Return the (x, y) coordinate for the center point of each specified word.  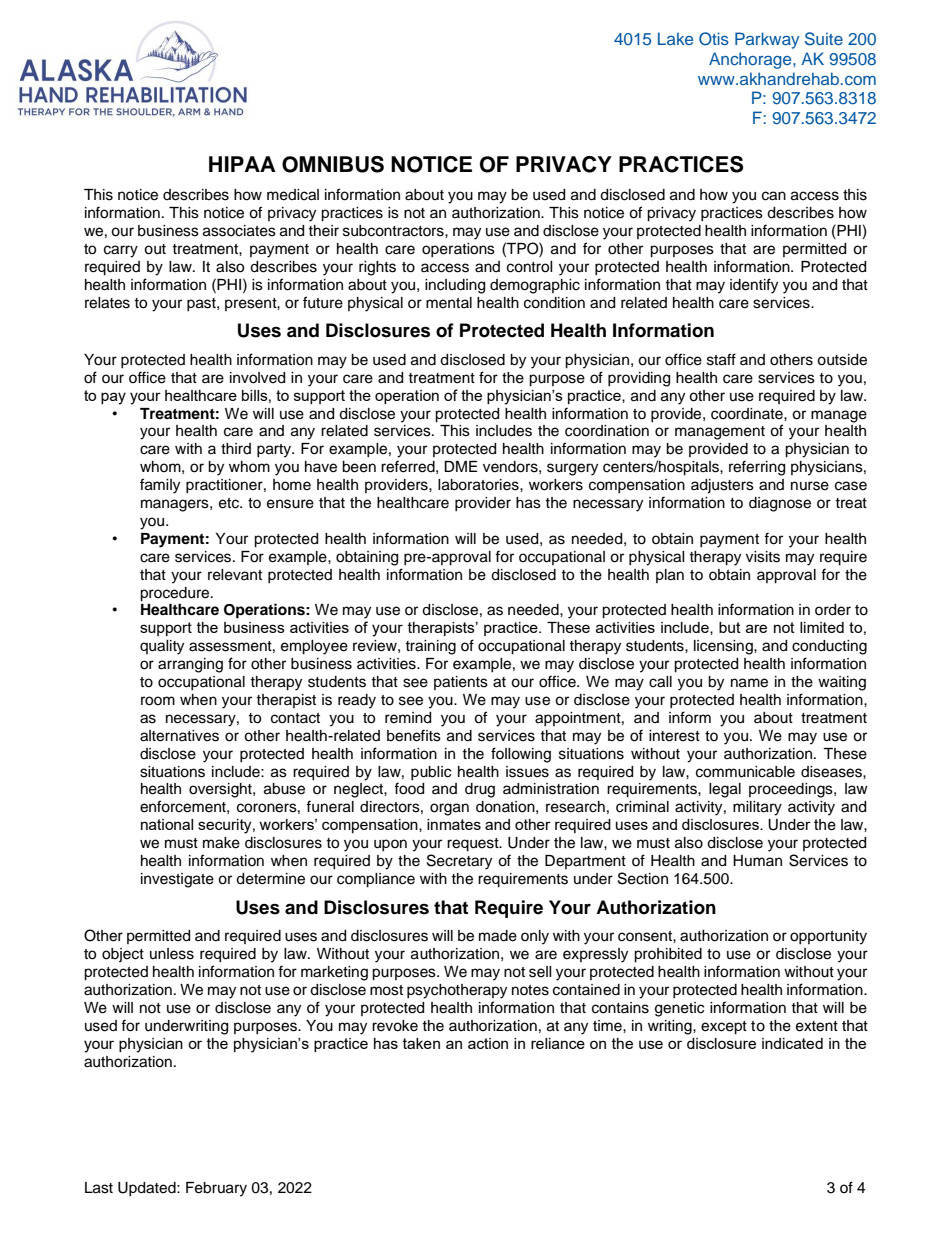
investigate (177, 880)
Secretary (459, 862)
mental (449, 303)
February (216, 1189)
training (430, 647)
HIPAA (242, 164)
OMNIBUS (333, 164)
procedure (176, 594)
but (730, 627)
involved (257, 378)
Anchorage (751, 60)
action (488, 1043)
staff (721, 359)
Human (757, 860)
